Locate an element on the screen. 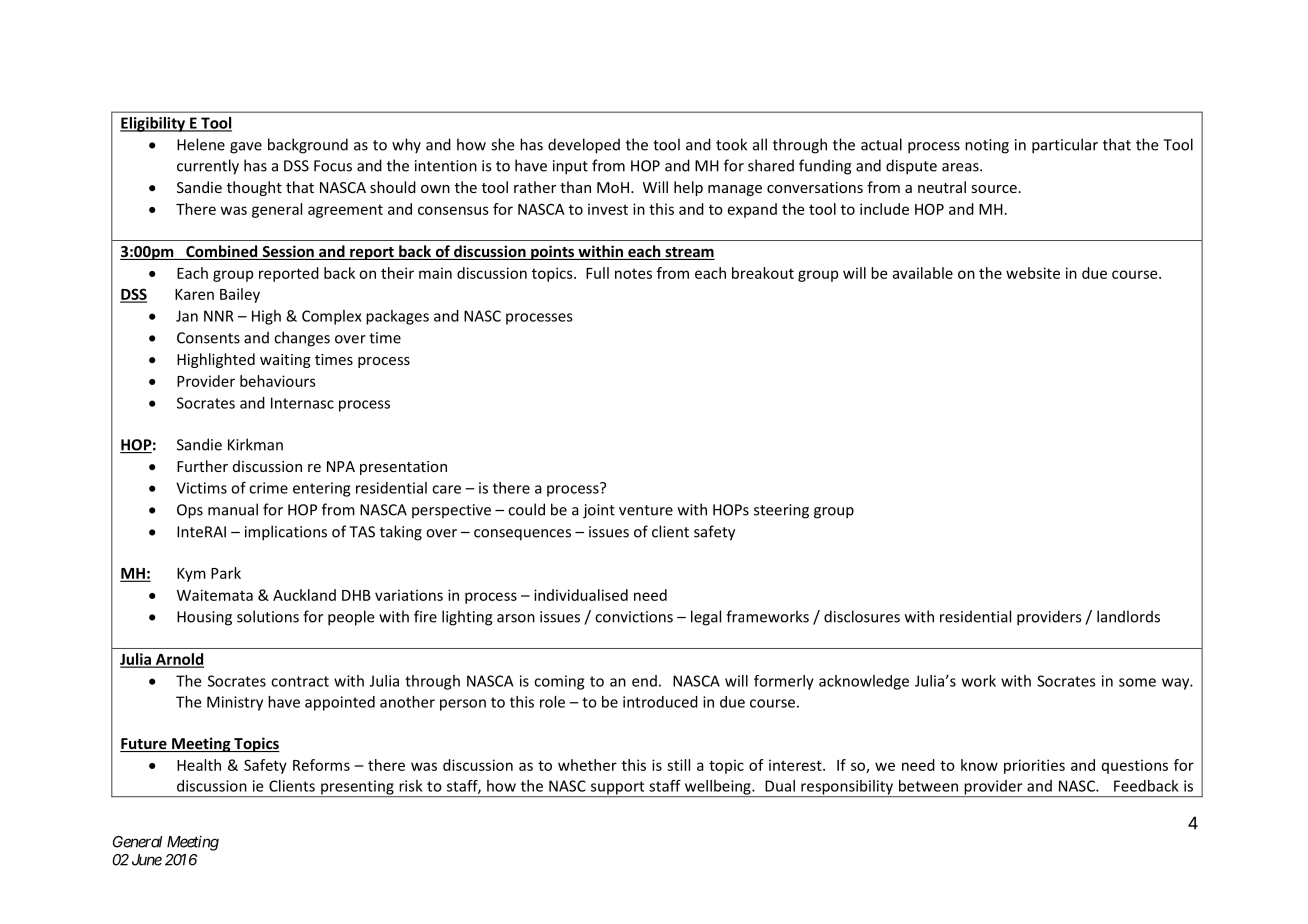 The height and width of the screenshot is (924, 1308). gave is located at coordinates (246, 148).
